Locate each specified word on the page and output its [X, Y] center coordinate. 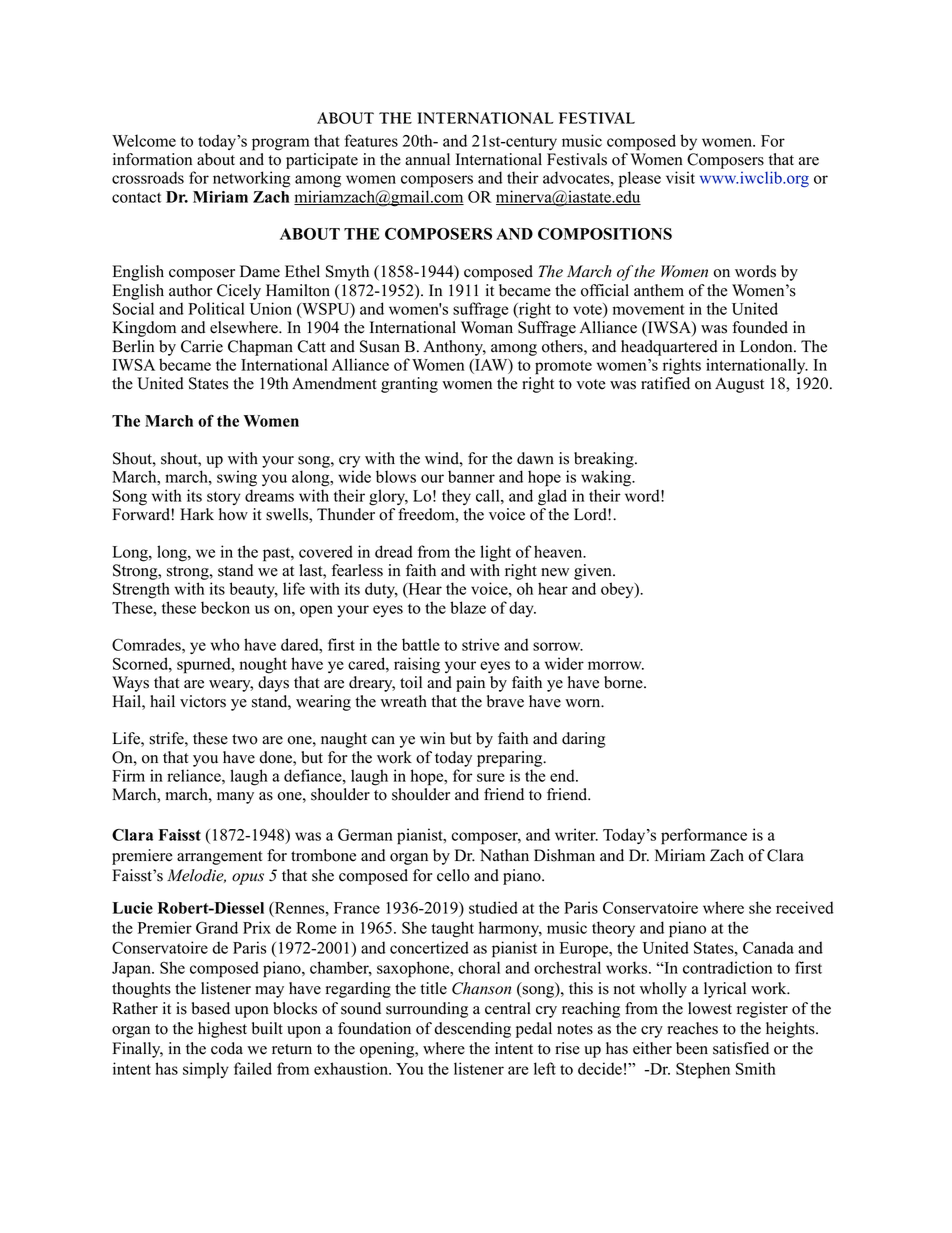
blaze [468, 607]
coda [227, 1048]
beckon [225, 607]
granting [409, 385]
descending [472, 1030]
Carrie [202, 346]
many [235, 798]
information [152, 159]
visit [680, 177]
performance [704, 836]
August [739, 385]
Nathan [504, 855]
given [594, 572]
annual [427, 159]
